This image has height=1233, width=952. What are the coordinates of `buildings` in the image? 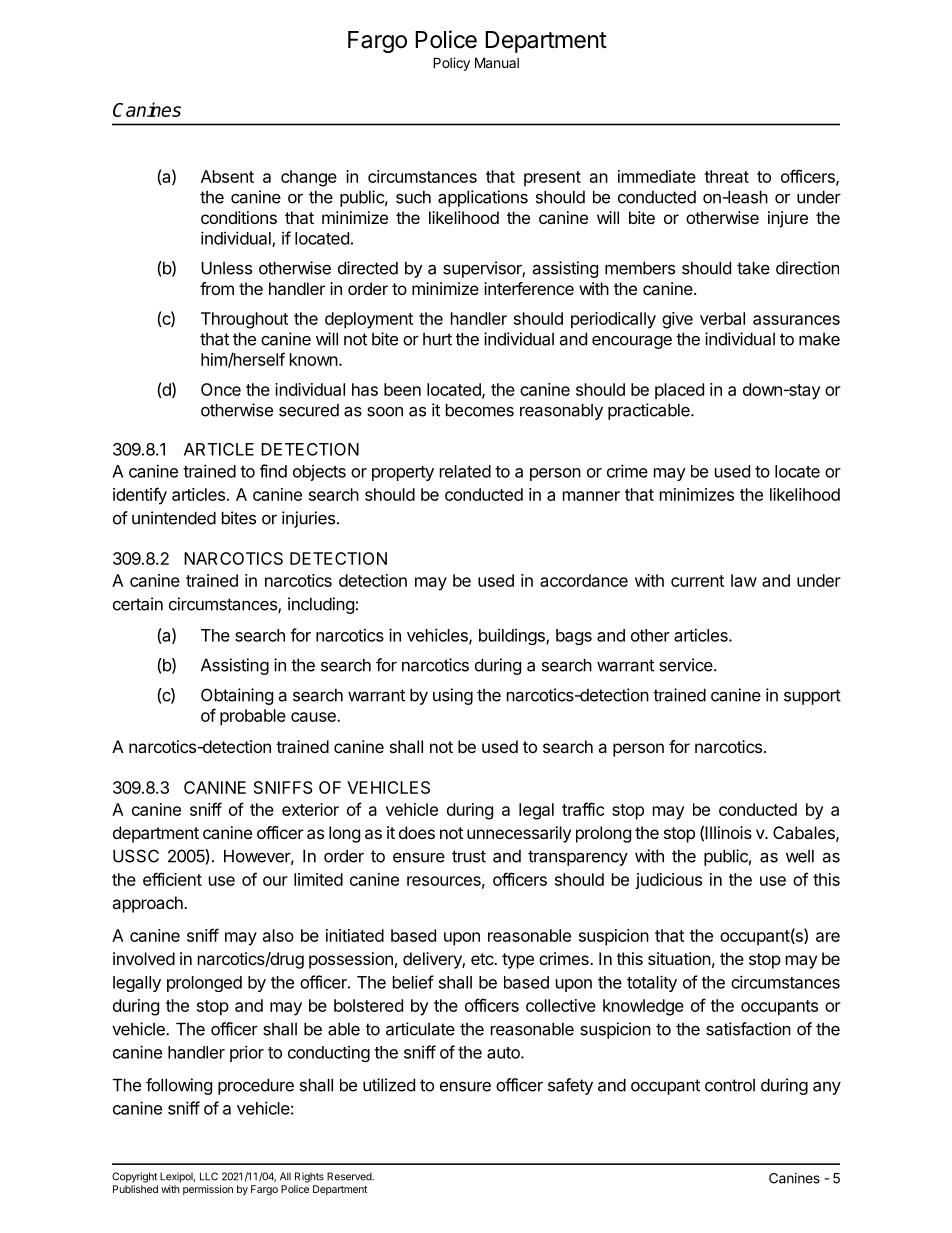 It's located at (513, 636).
